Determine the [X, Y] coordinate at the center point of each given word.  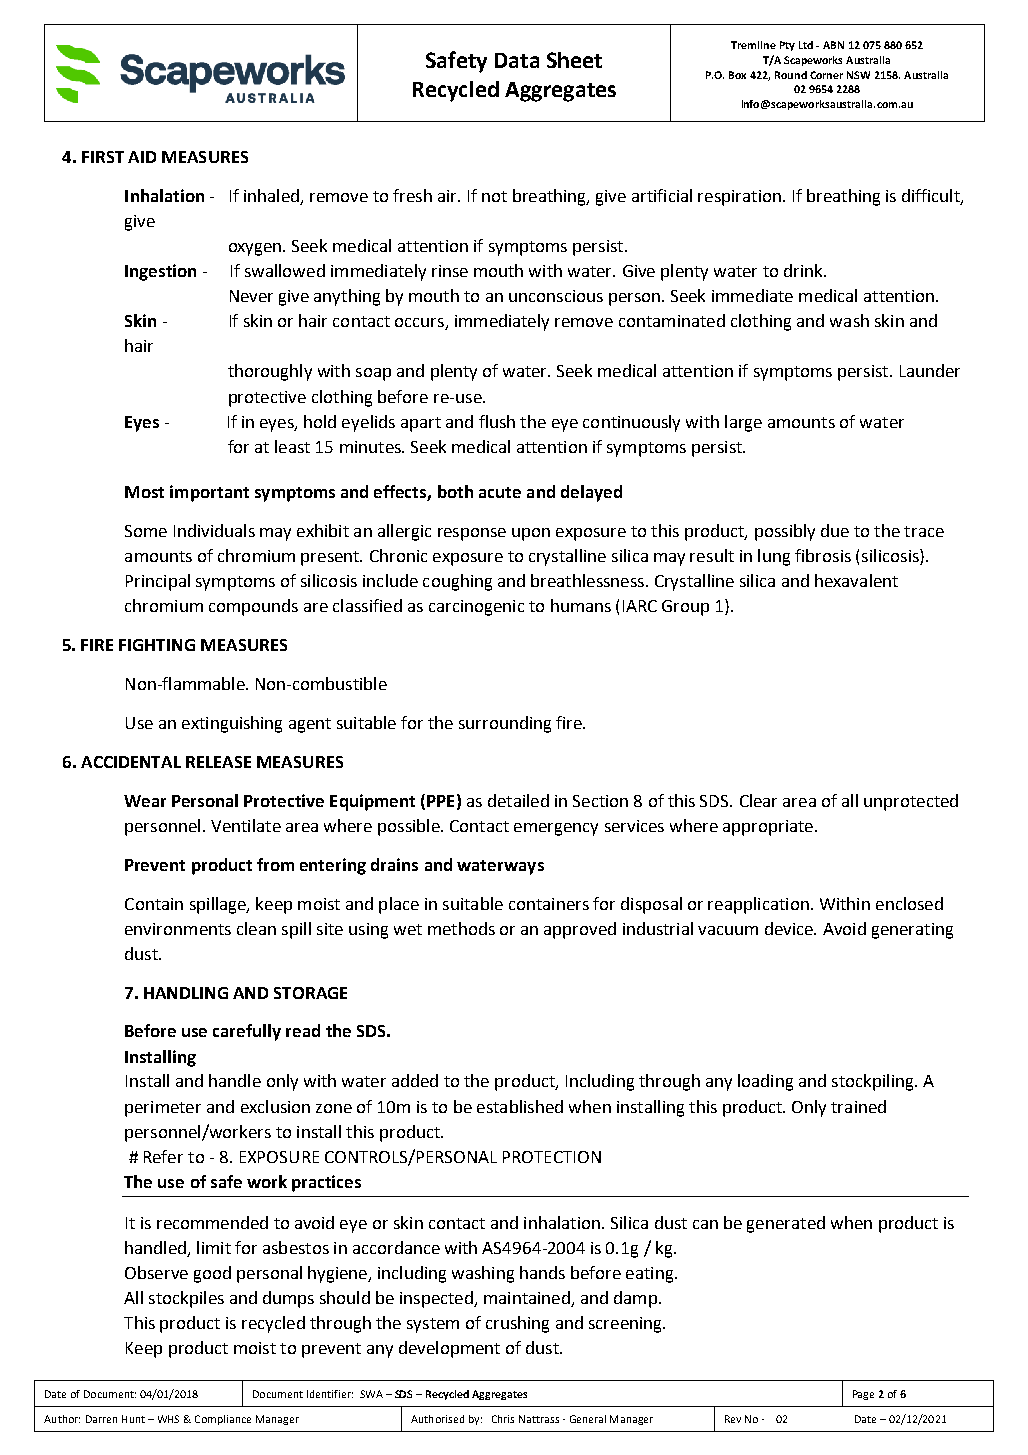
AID [142, 157]
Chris [503, 1419]
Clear [758, 800]
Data [517, 60]
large [743, 423]
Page [863, 1395]
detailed [518, 800]
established [520, 1106]
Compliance [223, 1420]
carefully [247, 1032]
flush [497, 421]
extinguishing [232, 724]
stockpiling [874, 1082]
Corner [826, 75]
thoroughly [270, 372]
